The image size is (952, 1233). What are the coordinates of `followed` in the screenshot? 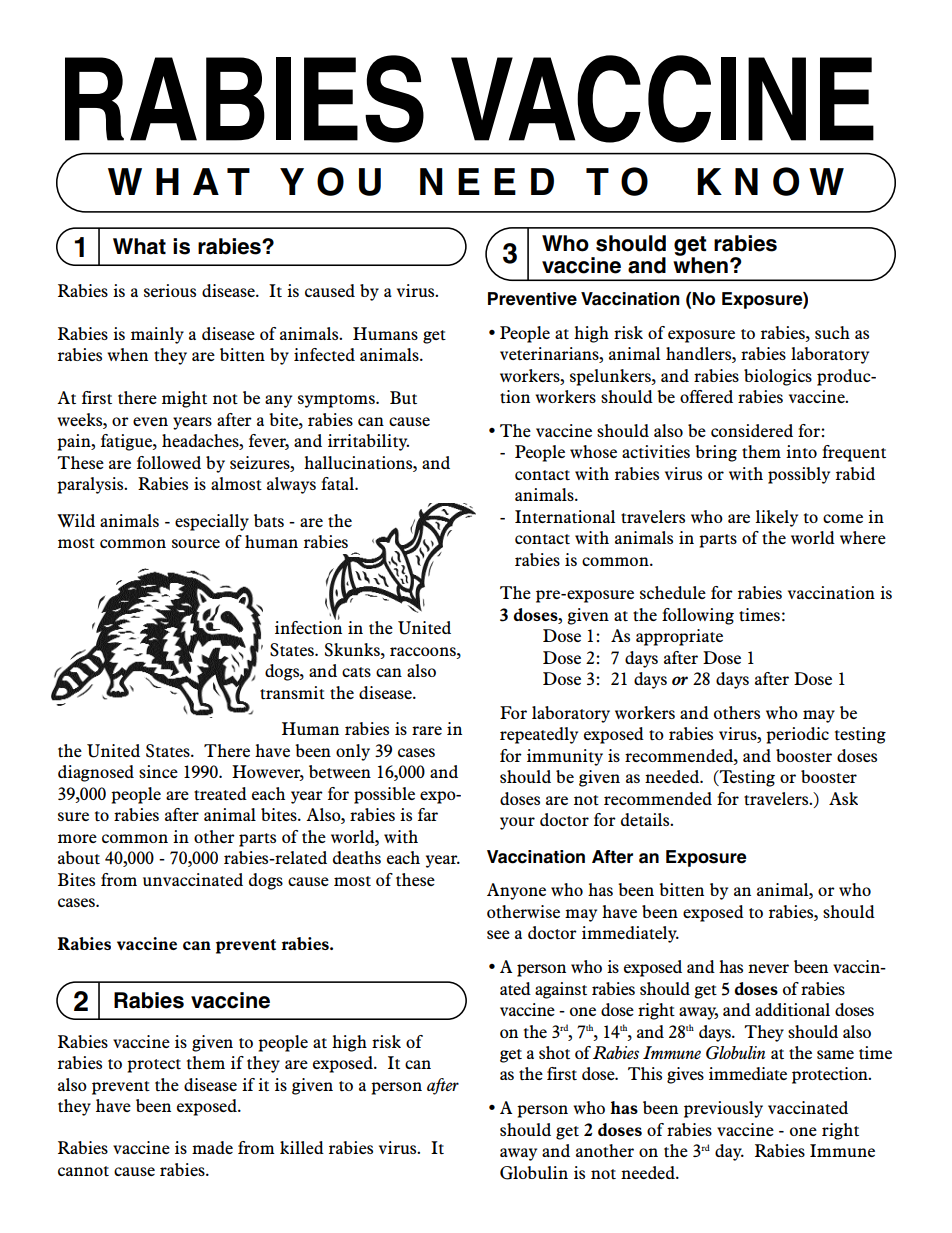 It's located at (169, 462).
